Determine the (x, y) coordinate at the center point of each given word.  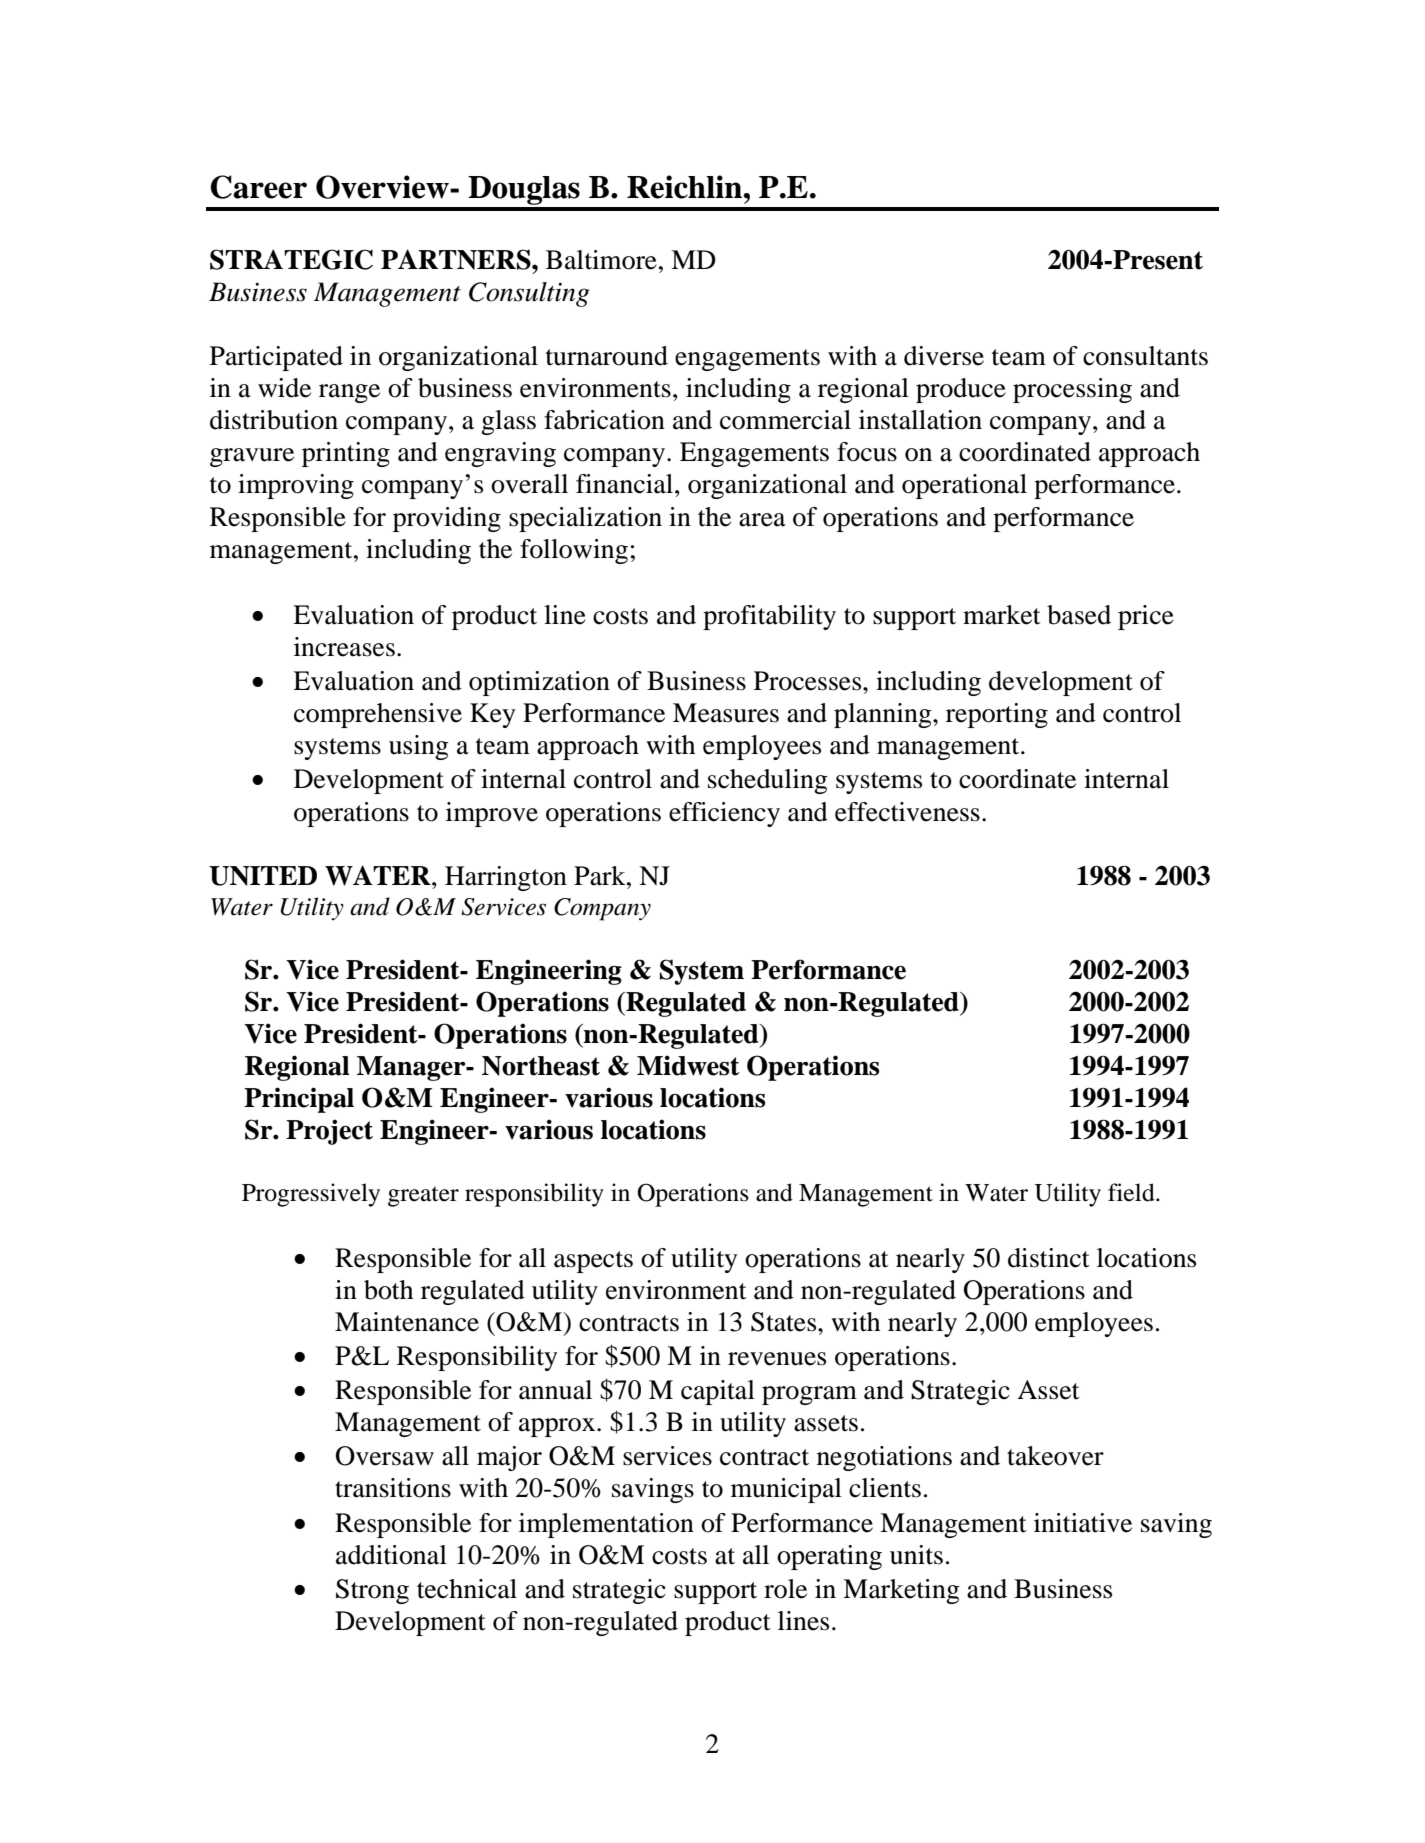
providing (447, 519)
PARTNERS (457, 259)
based (1079, 615)
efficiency (724, 814)
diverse (944, 356)
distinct (1049, 1258)
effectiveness (907, 812)
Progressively (311, 1195)
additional (391, 1555)
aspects (593, 1262)
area (762, 520)
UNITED (263, 876)
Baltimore (601, 260)
